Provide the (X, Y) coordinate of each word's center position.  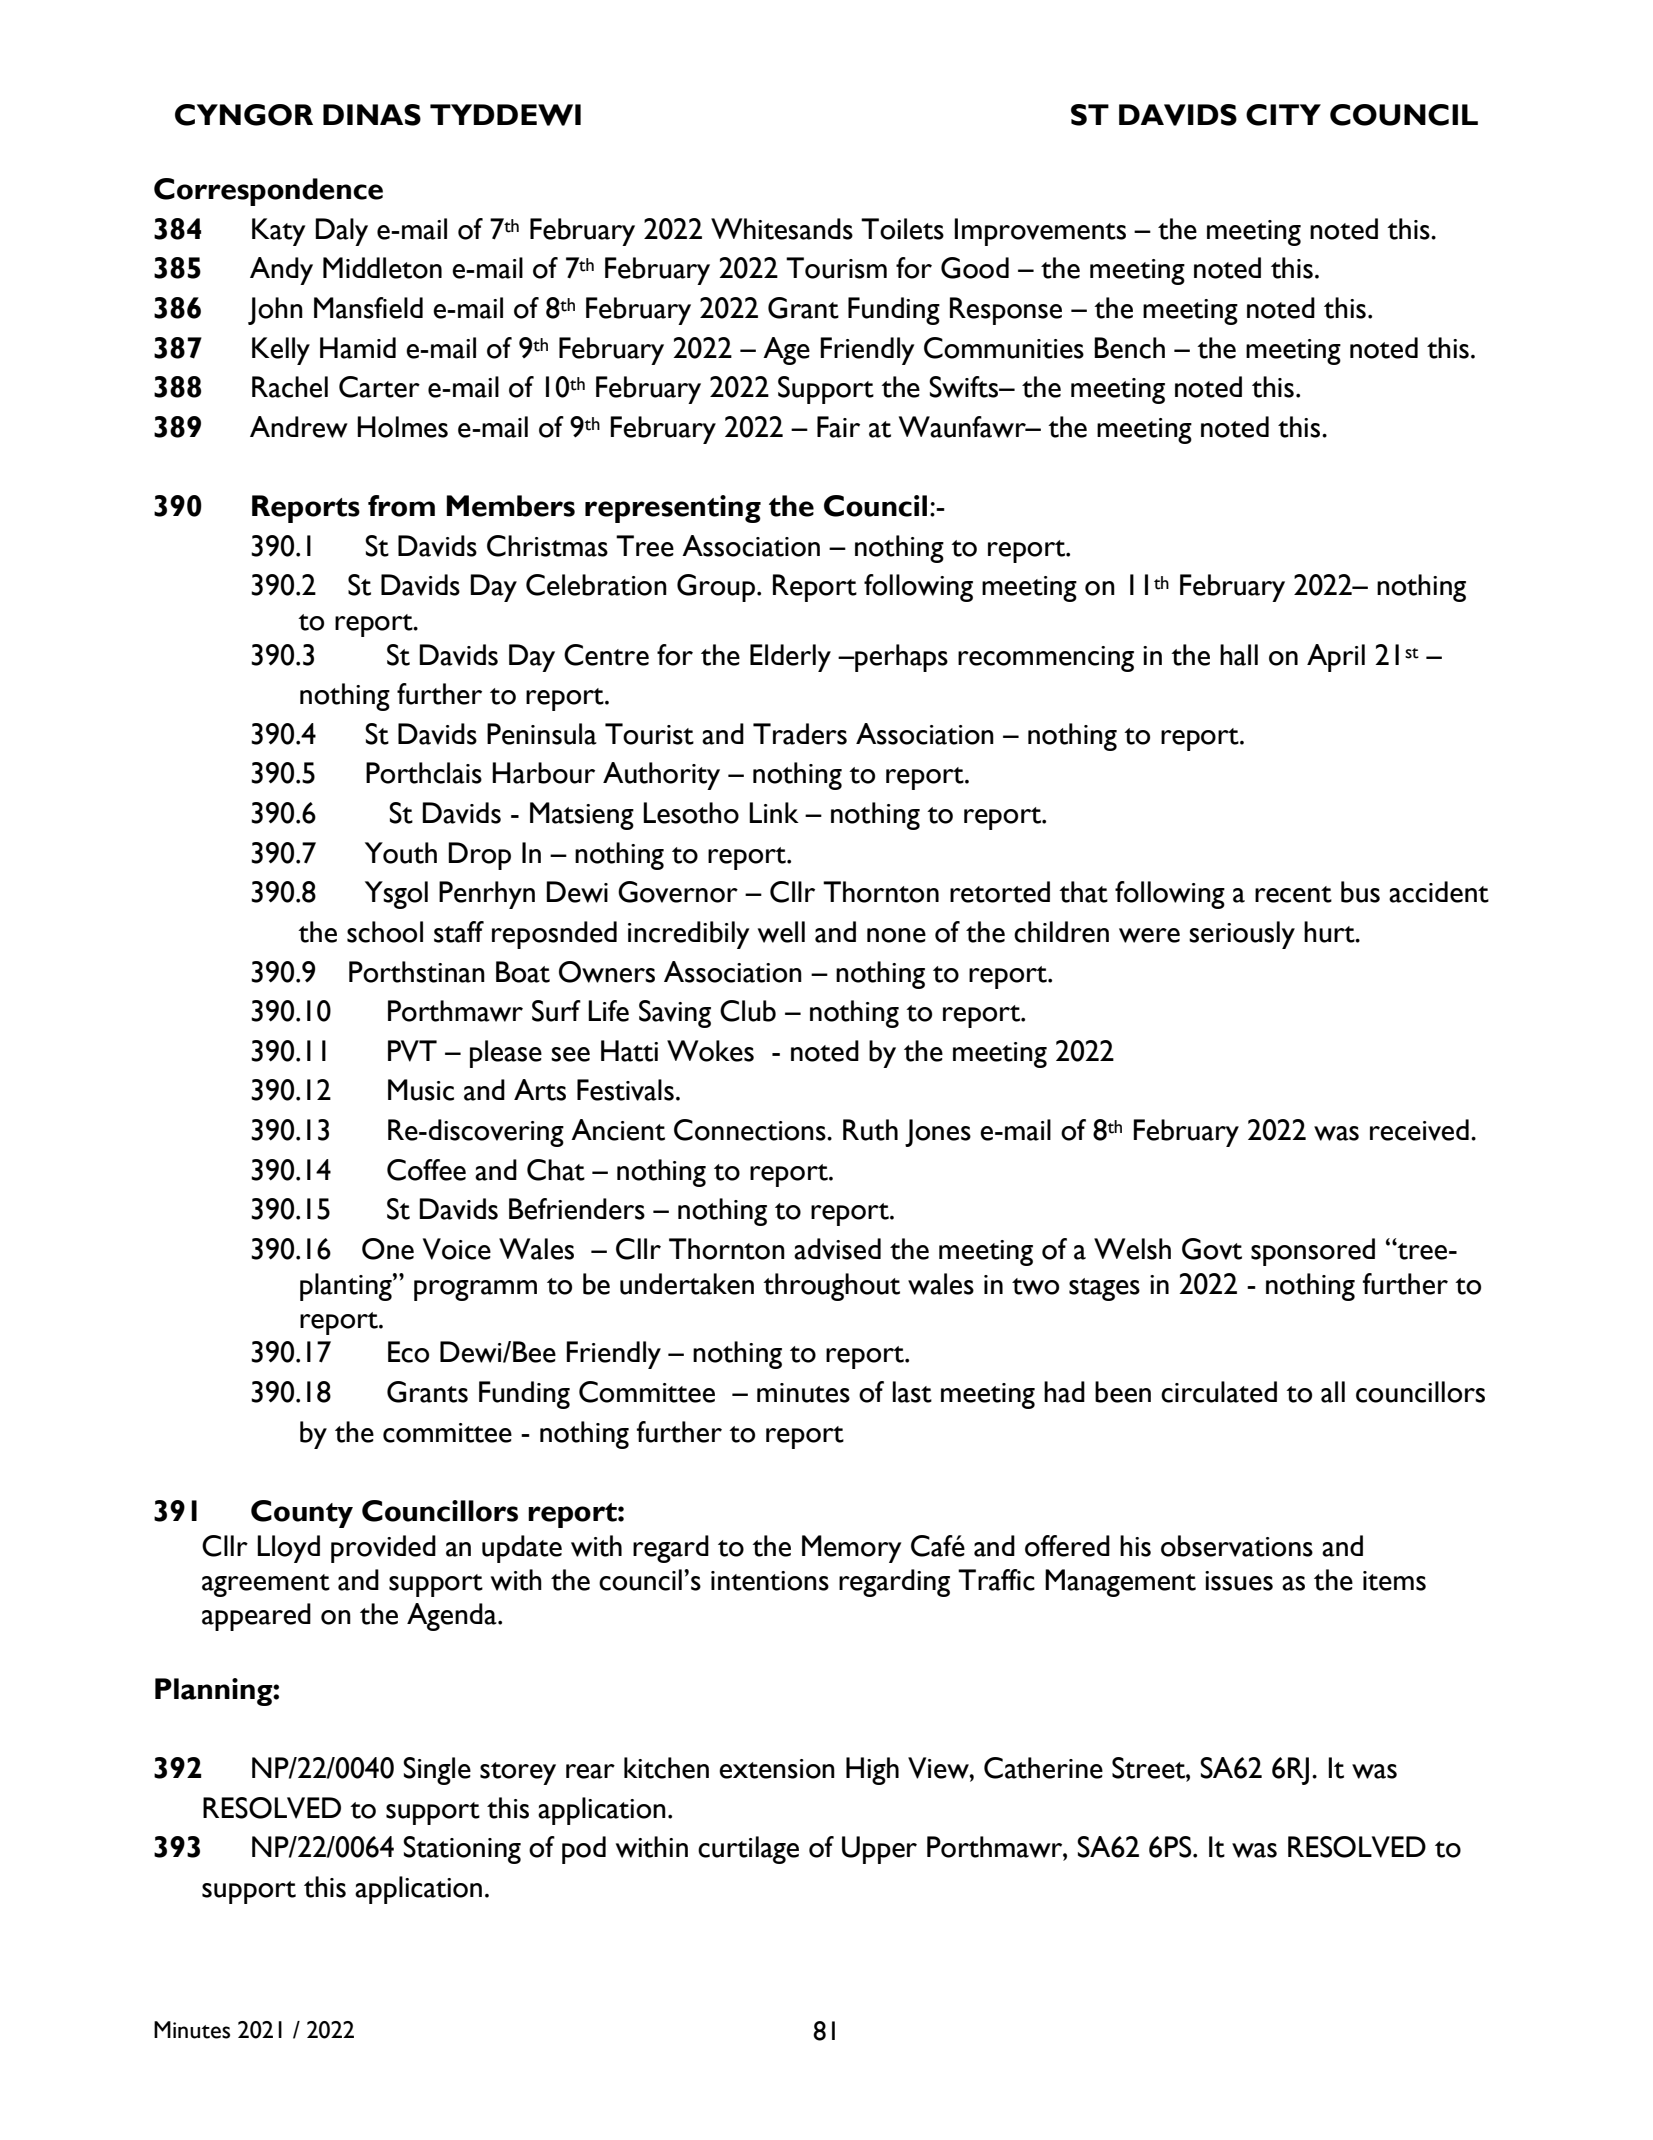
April (1336, 658)
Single (437, 1771)
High (872, 1771)
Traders (800, 734)
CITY (1283, 115)
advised (837, 1249)
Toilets (902, 229)
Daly (341, 232)
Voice (457, 1249)
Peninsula (542, 734)
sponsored (1313, 1252)
